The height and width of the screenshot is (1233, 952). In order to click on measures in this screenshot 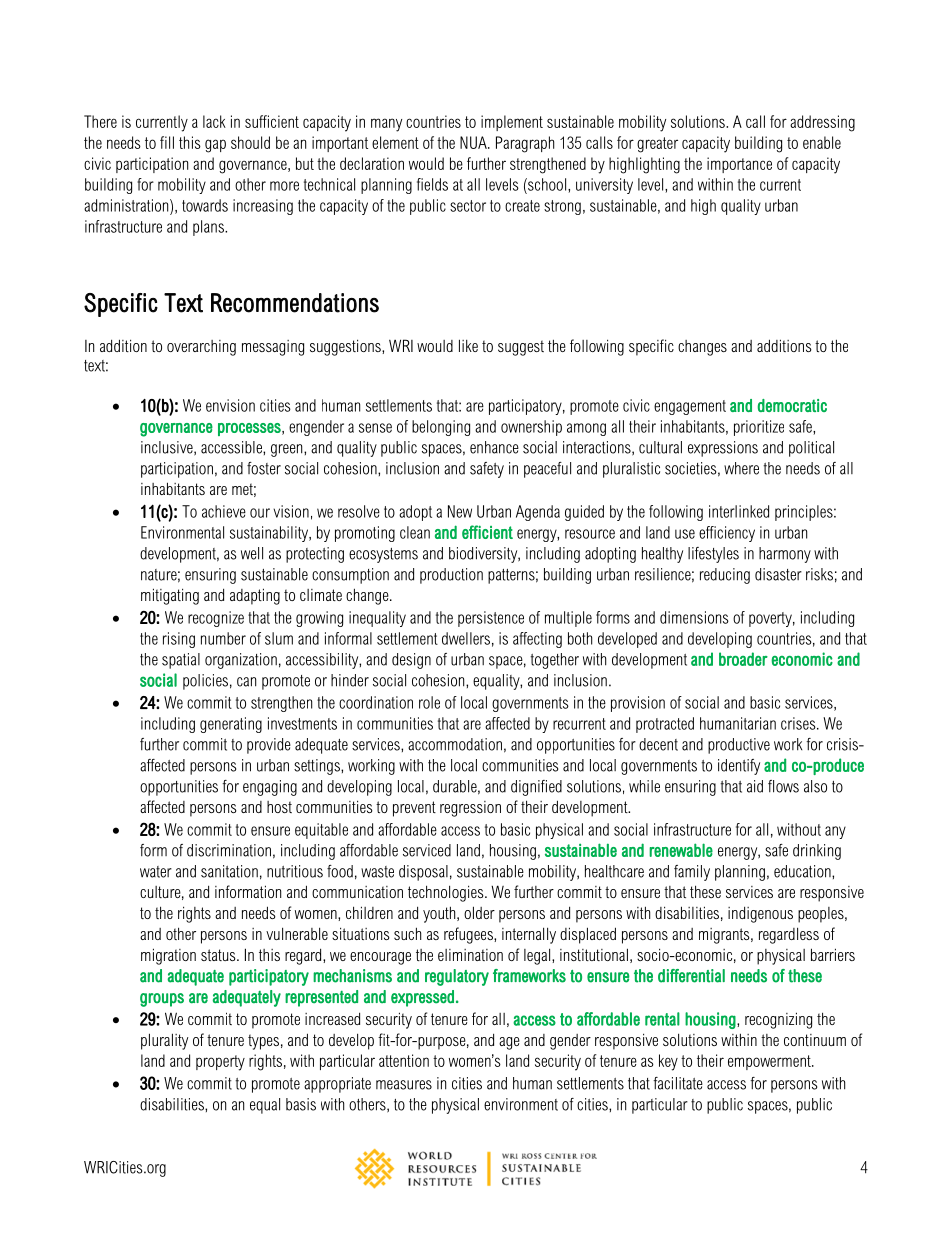, I will do `click(404, 1085)`.
